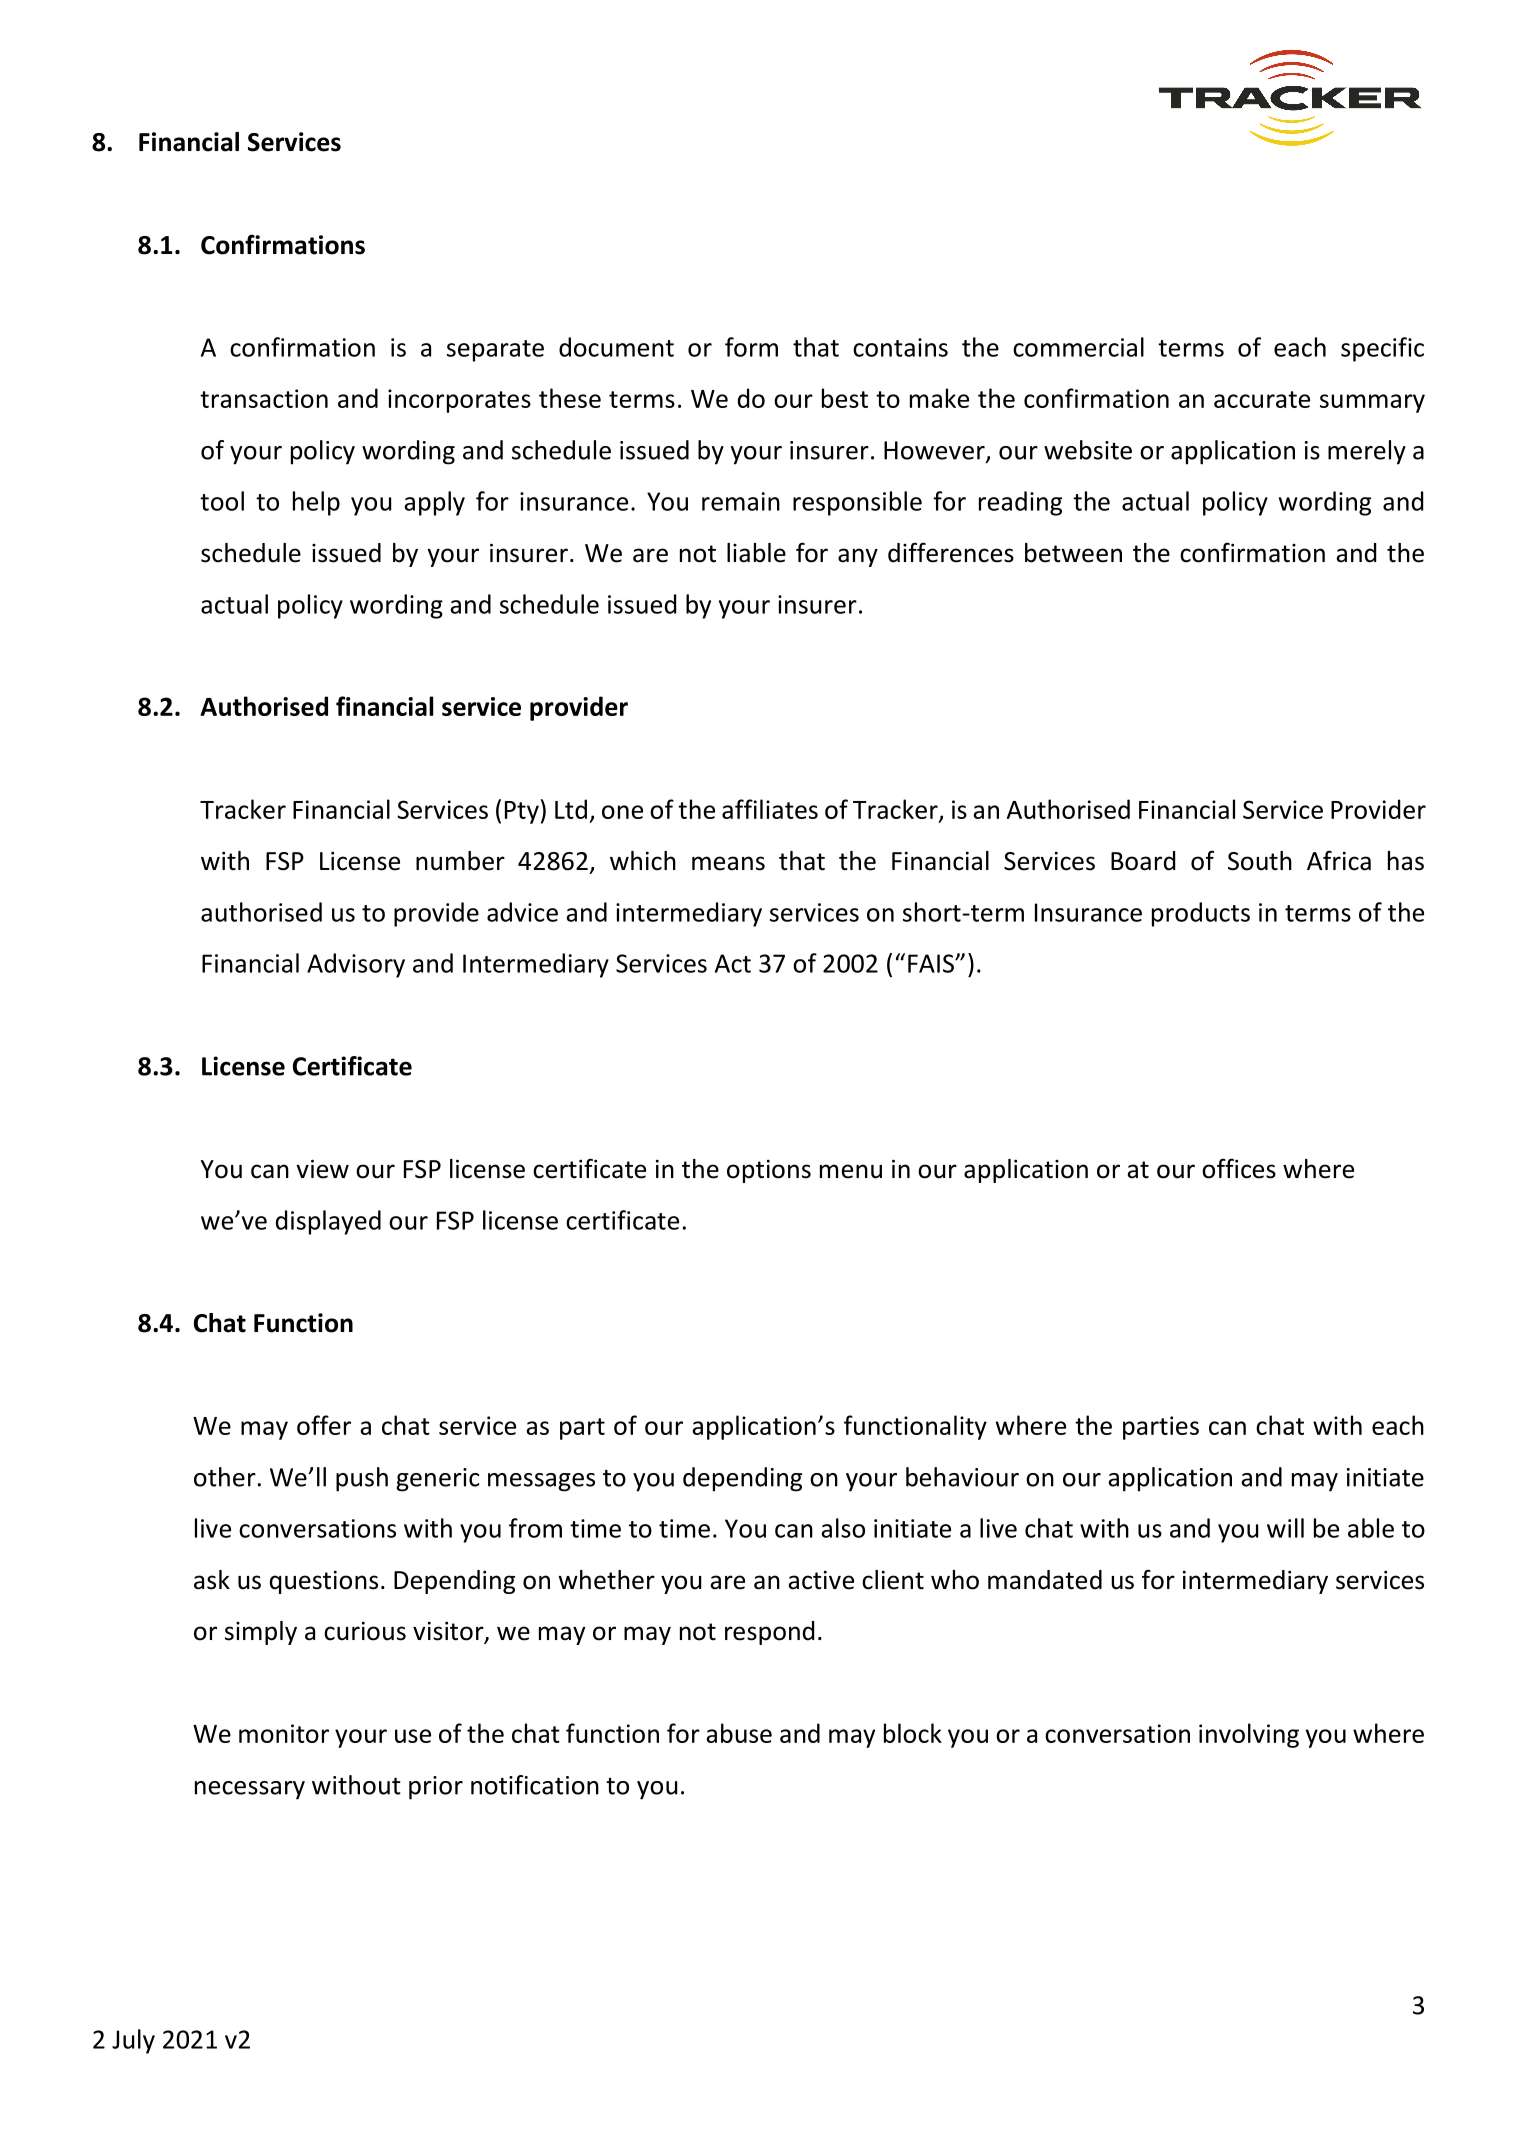 Image resolution: width=1517 pixels, height=2146 pixels. What do you see at coordinates (1239, 1168) in the screenshot?
I see `offices` at bounding box center [1239, 1168].
